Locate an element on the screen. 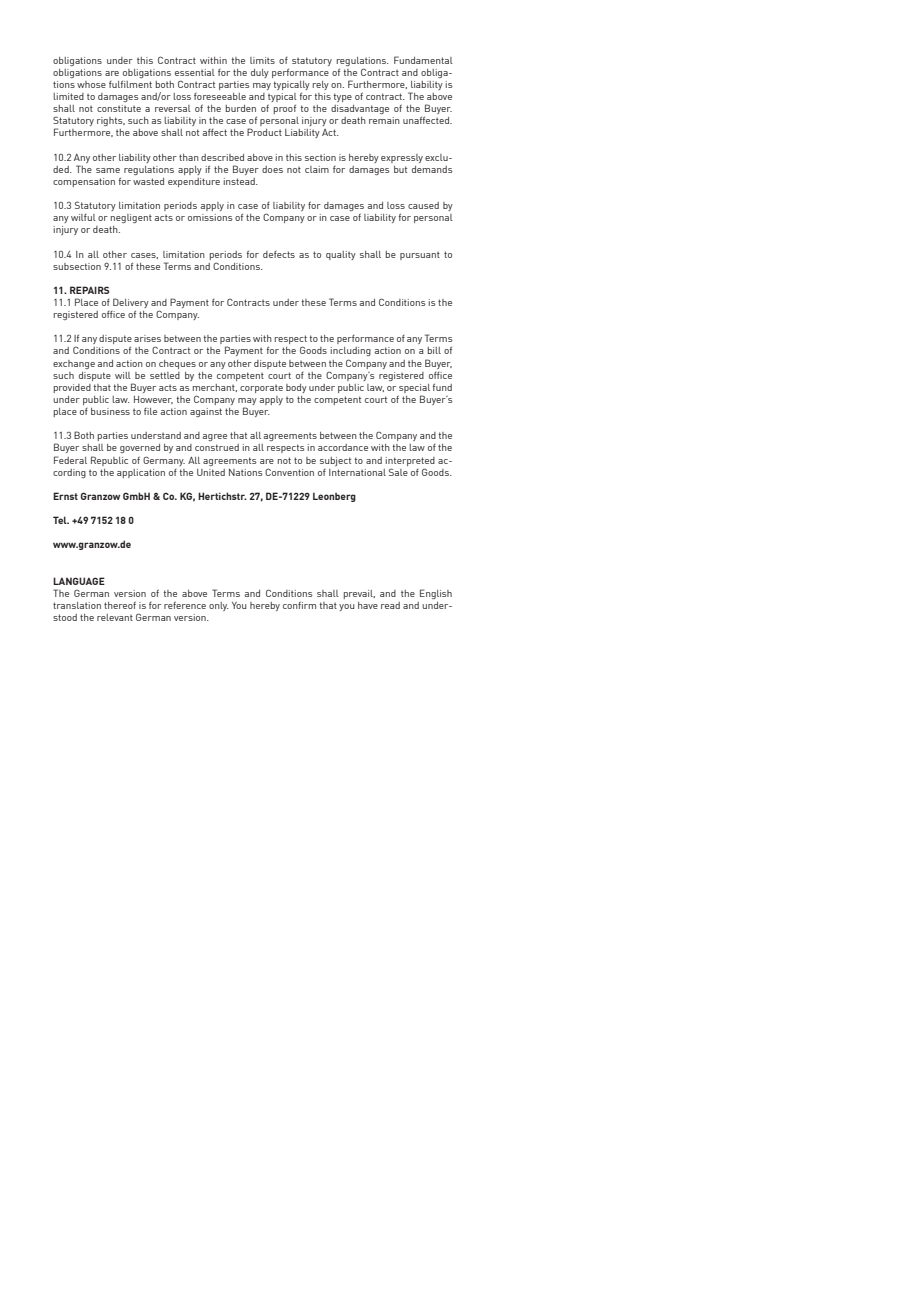 The height and width of the screenshot is (1308, 924). disadvantage is located at coordinates (360, 109).
